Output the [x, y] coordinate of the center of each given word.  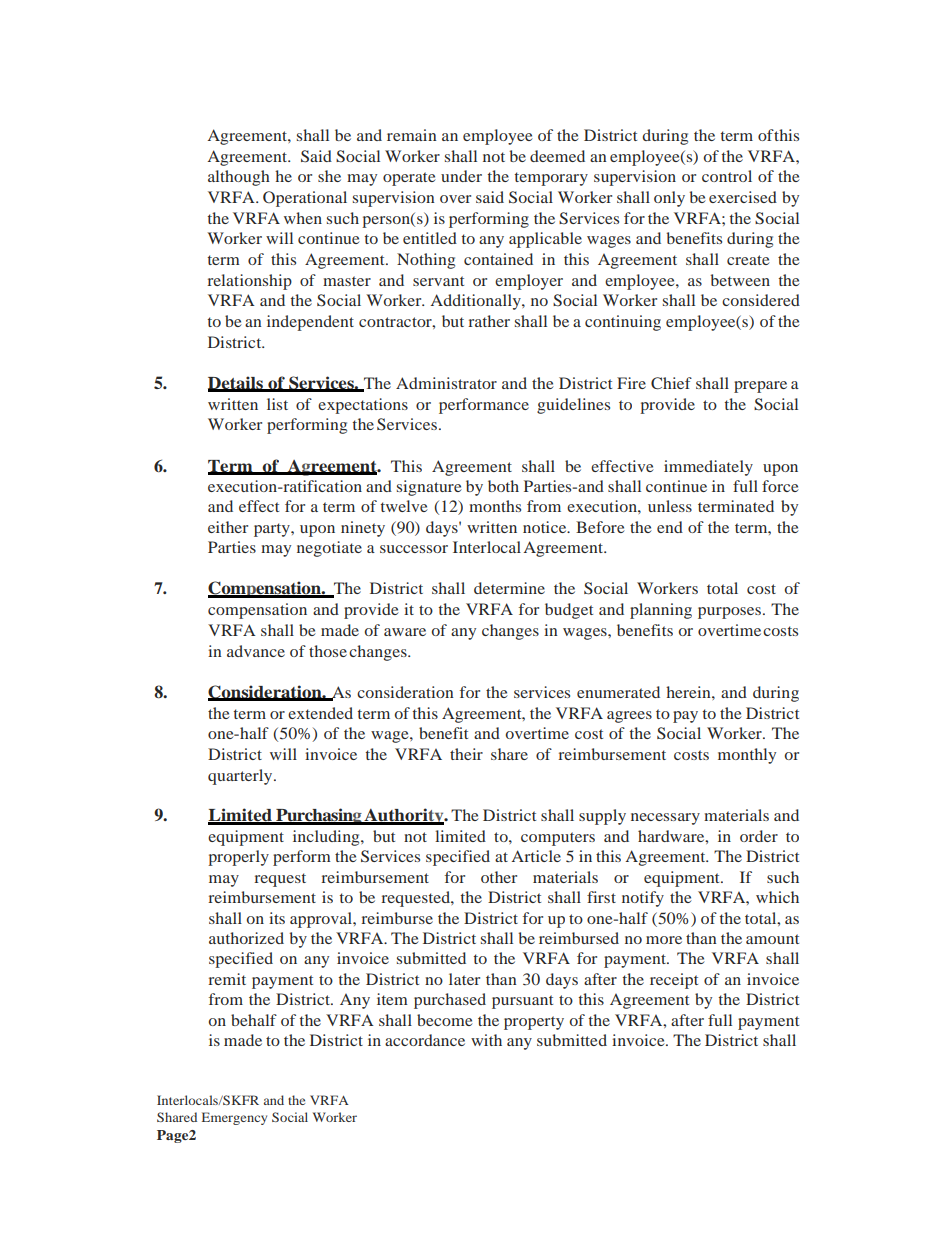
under [461, 176]
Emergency [234, 1118]
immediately [708, 468]
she [329, 176]
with [486, 1040]
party [273, 530]
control [727, 176]
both [503, 486]
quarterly [241, 777]
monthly [747, 756]
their [466, 754]
